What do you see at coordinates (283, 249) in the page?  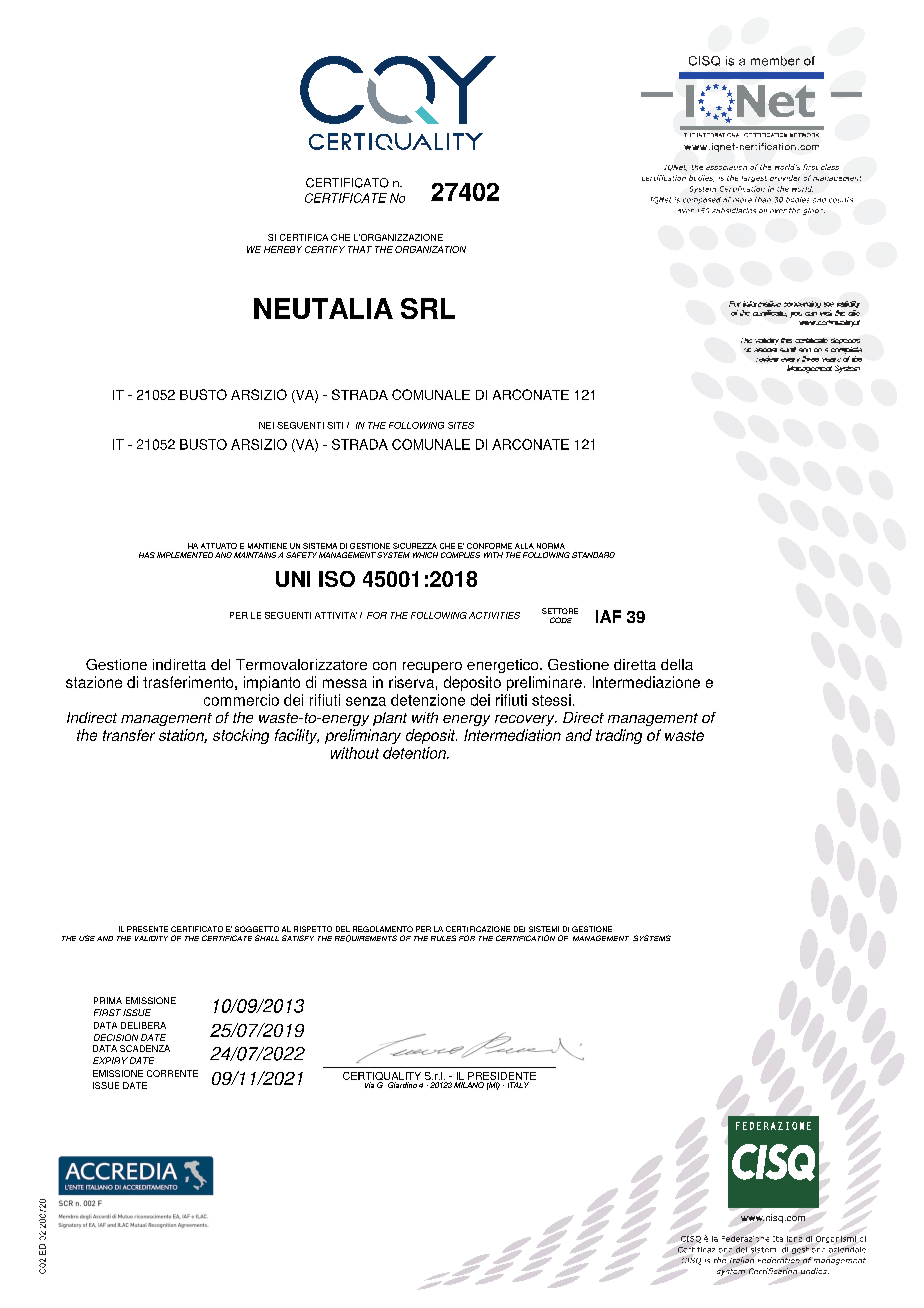 I see `HEREBY` at bounding box center [283, 249].
